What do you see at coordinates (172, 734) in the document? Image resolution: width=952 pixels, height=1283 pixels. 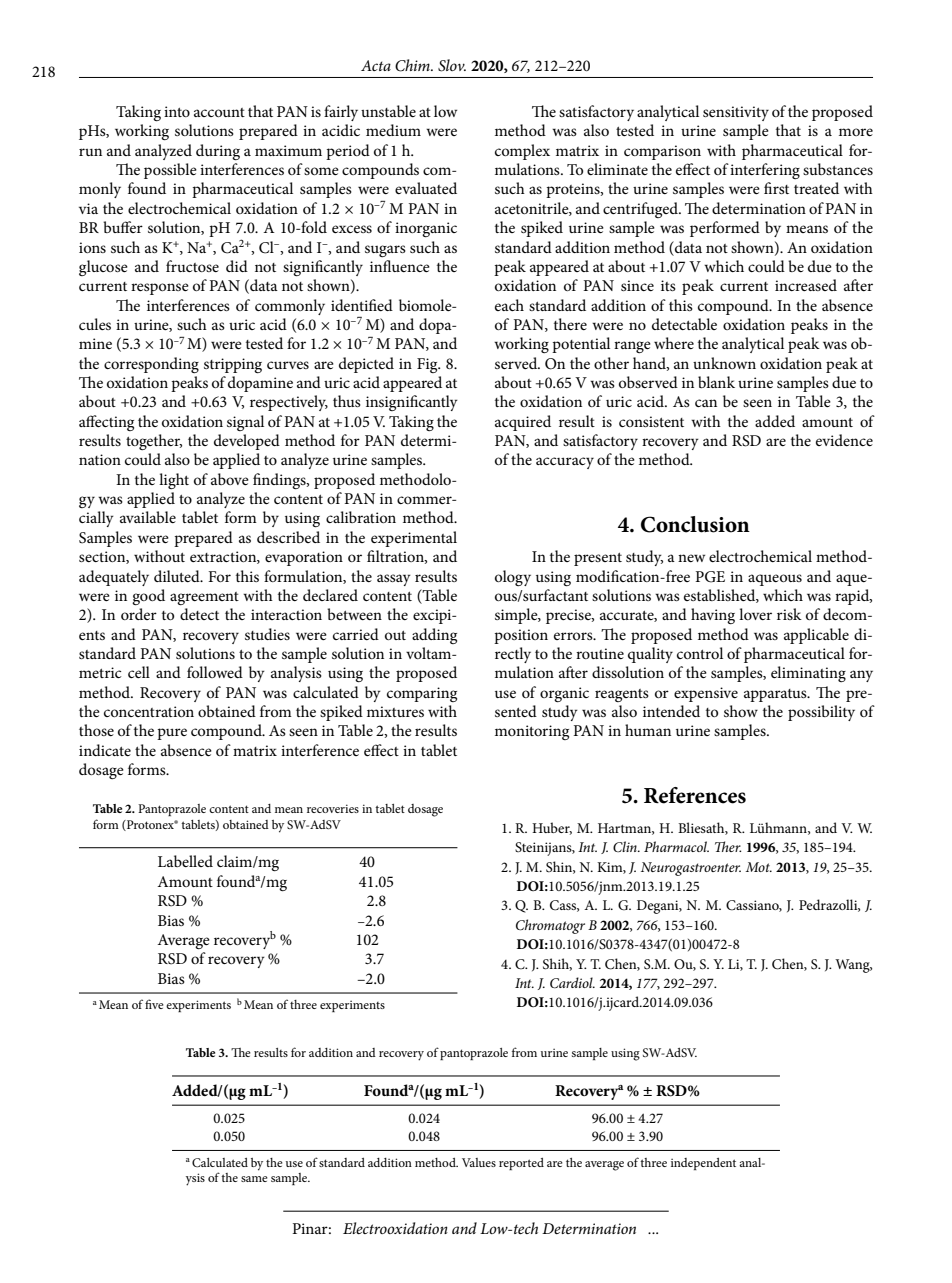 I see `pure` at bounding box center [172, 734].
